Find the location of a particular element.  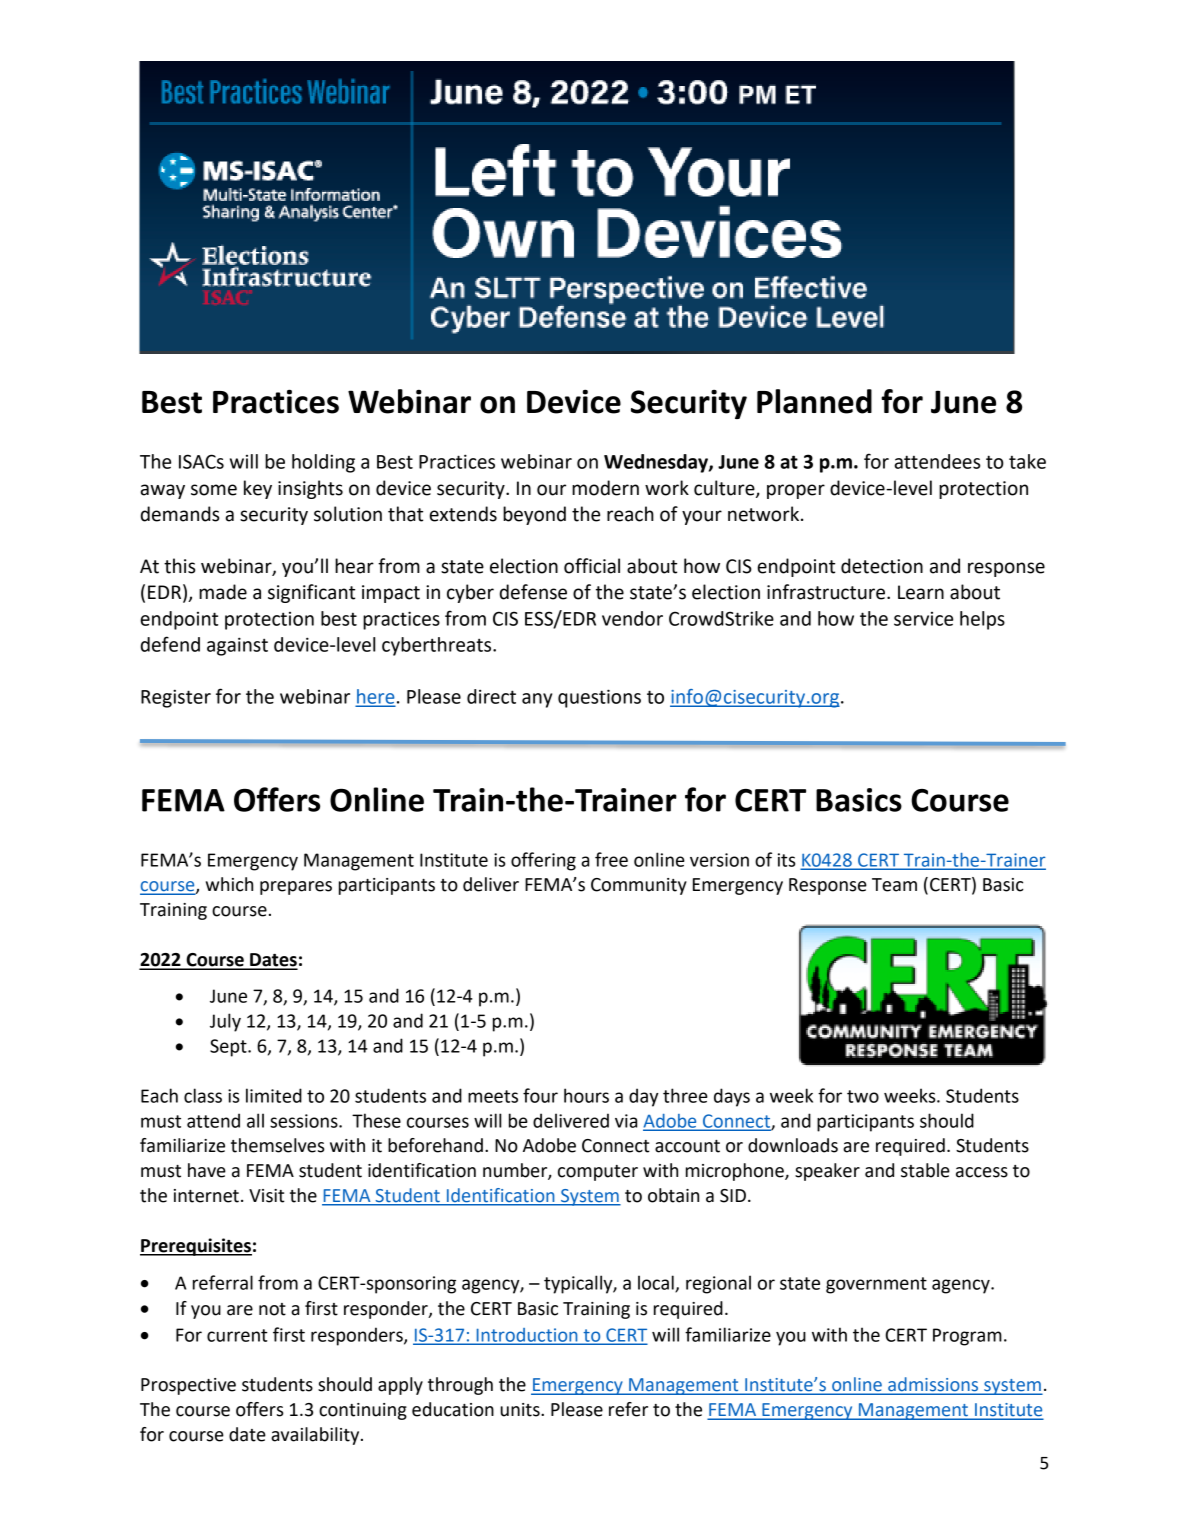

availability is located at coordinates (316, 1436).
